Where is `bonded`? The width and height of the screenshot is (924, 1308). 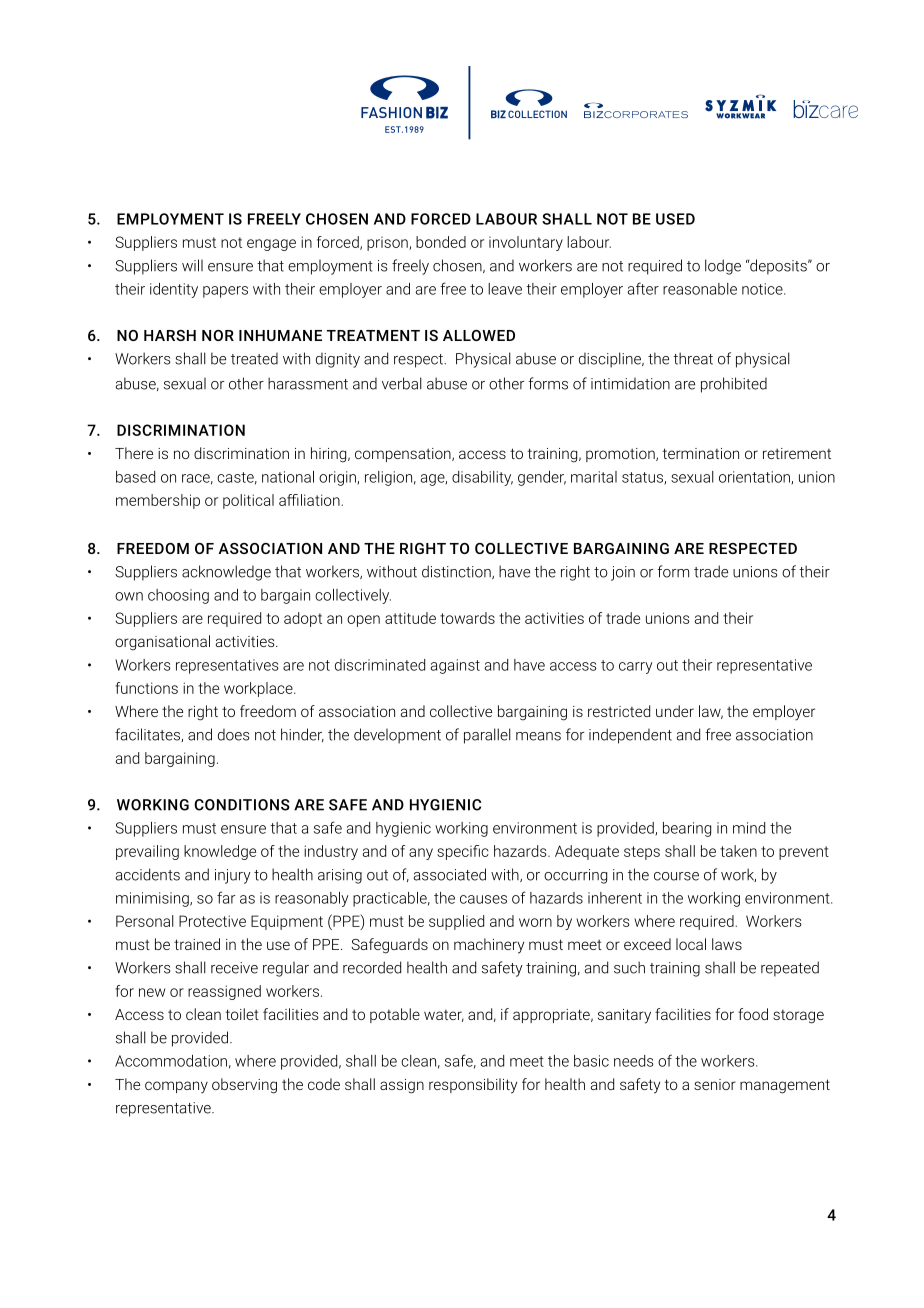
bonded is located at coordinates (441, 242).
